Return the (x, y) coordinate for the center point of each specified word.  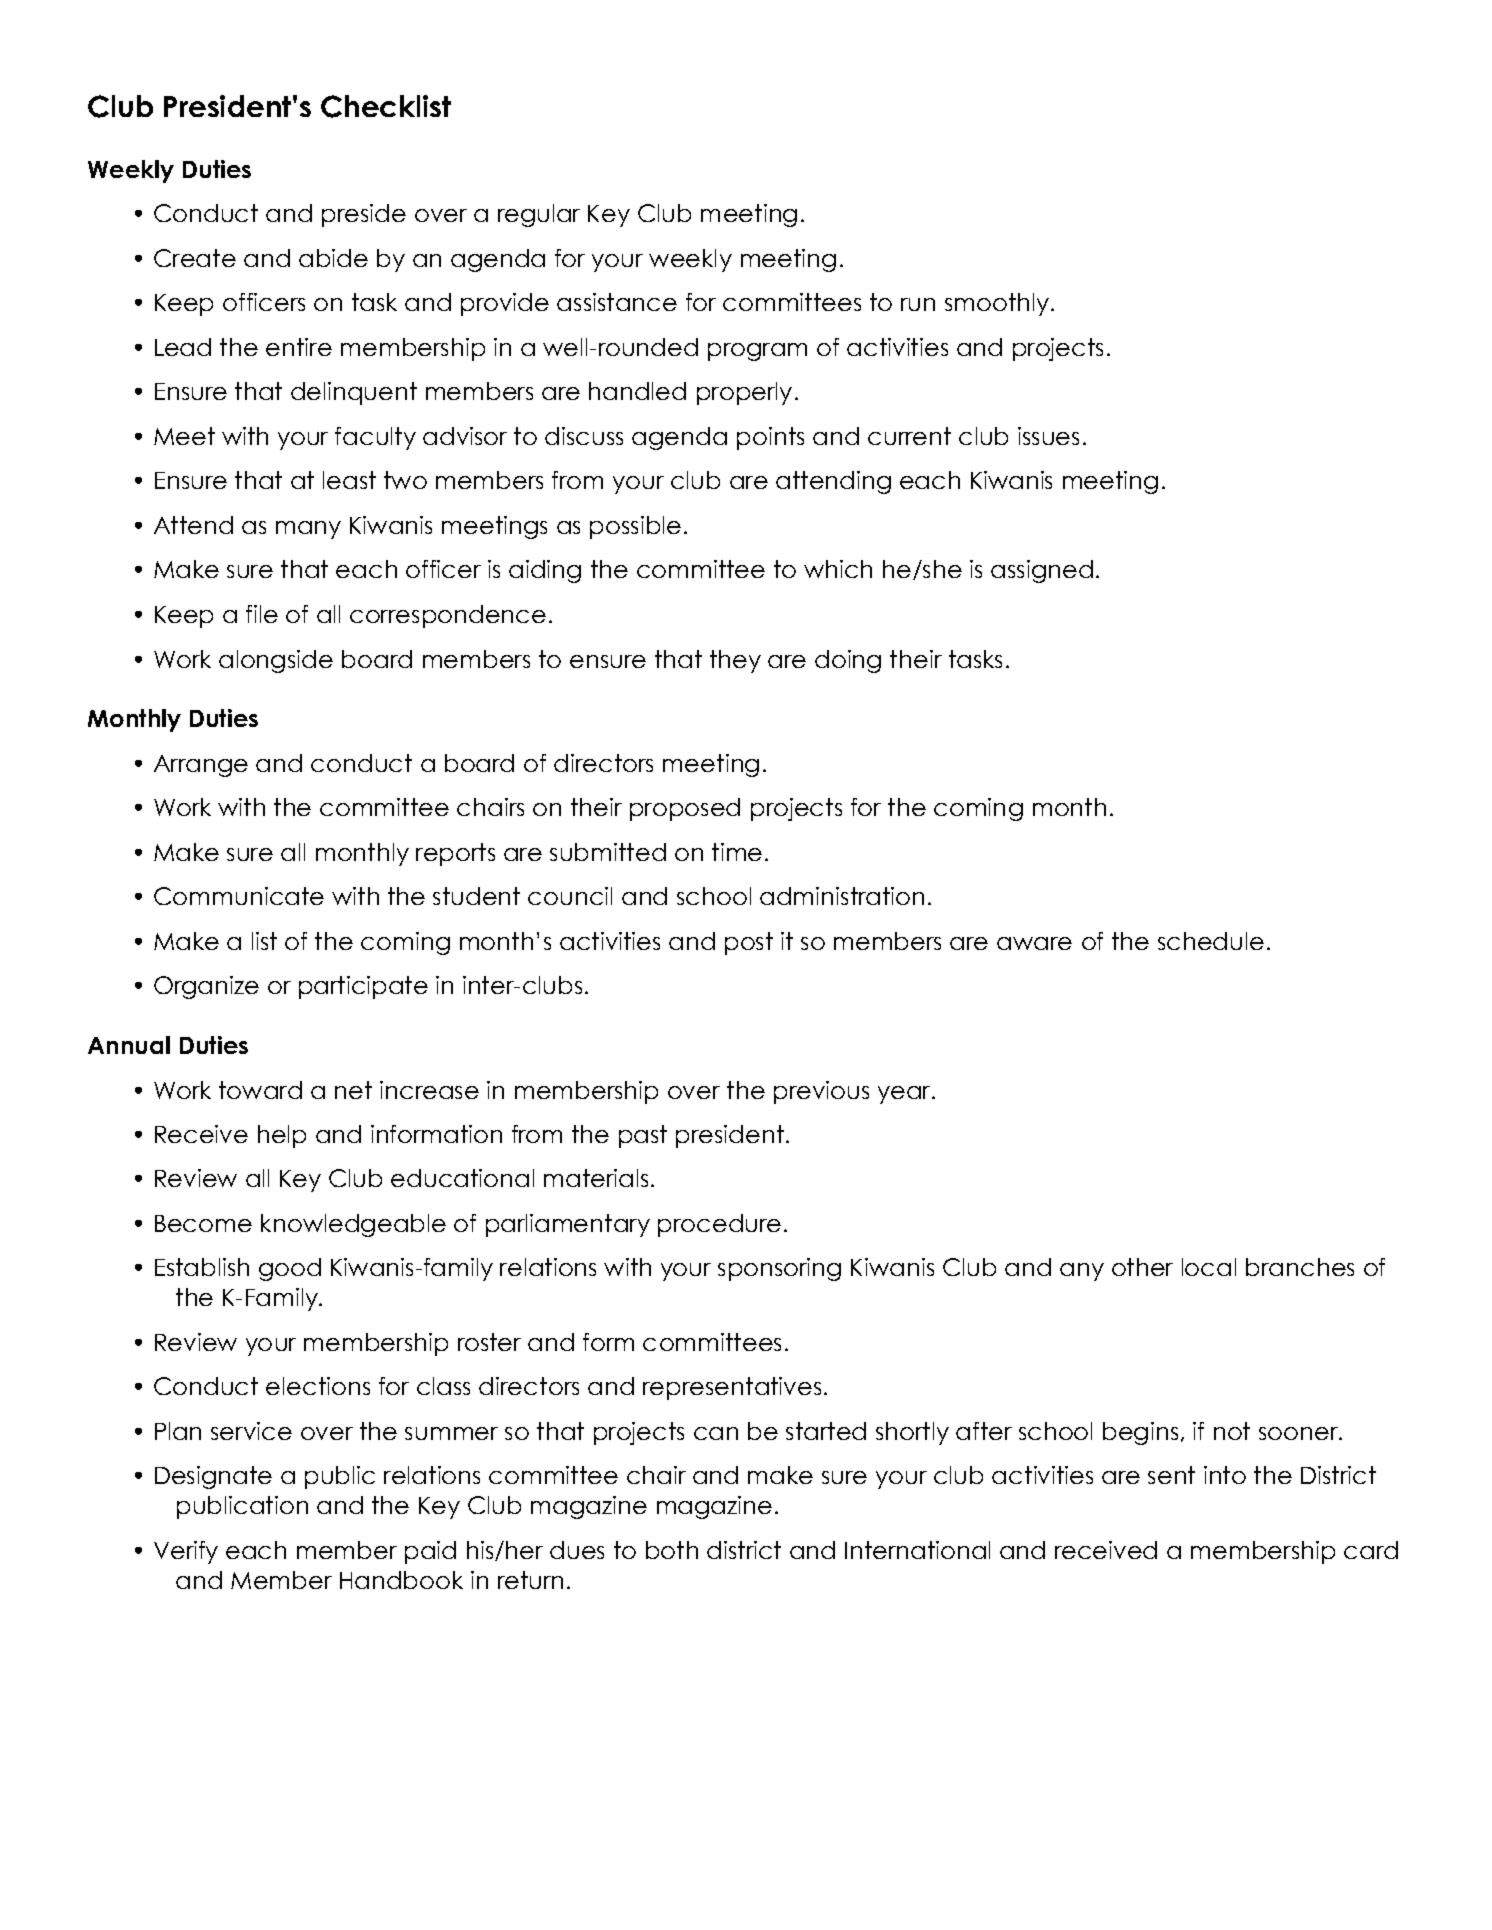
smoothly (998, 304)
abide (333, 258)
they (735, 661)
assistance (617, 302)
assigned (1042, 571)
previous (821, 1092)
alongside (276, 661)
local (1209, 1267)
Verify (186, 1552)
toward (260, 1090)
